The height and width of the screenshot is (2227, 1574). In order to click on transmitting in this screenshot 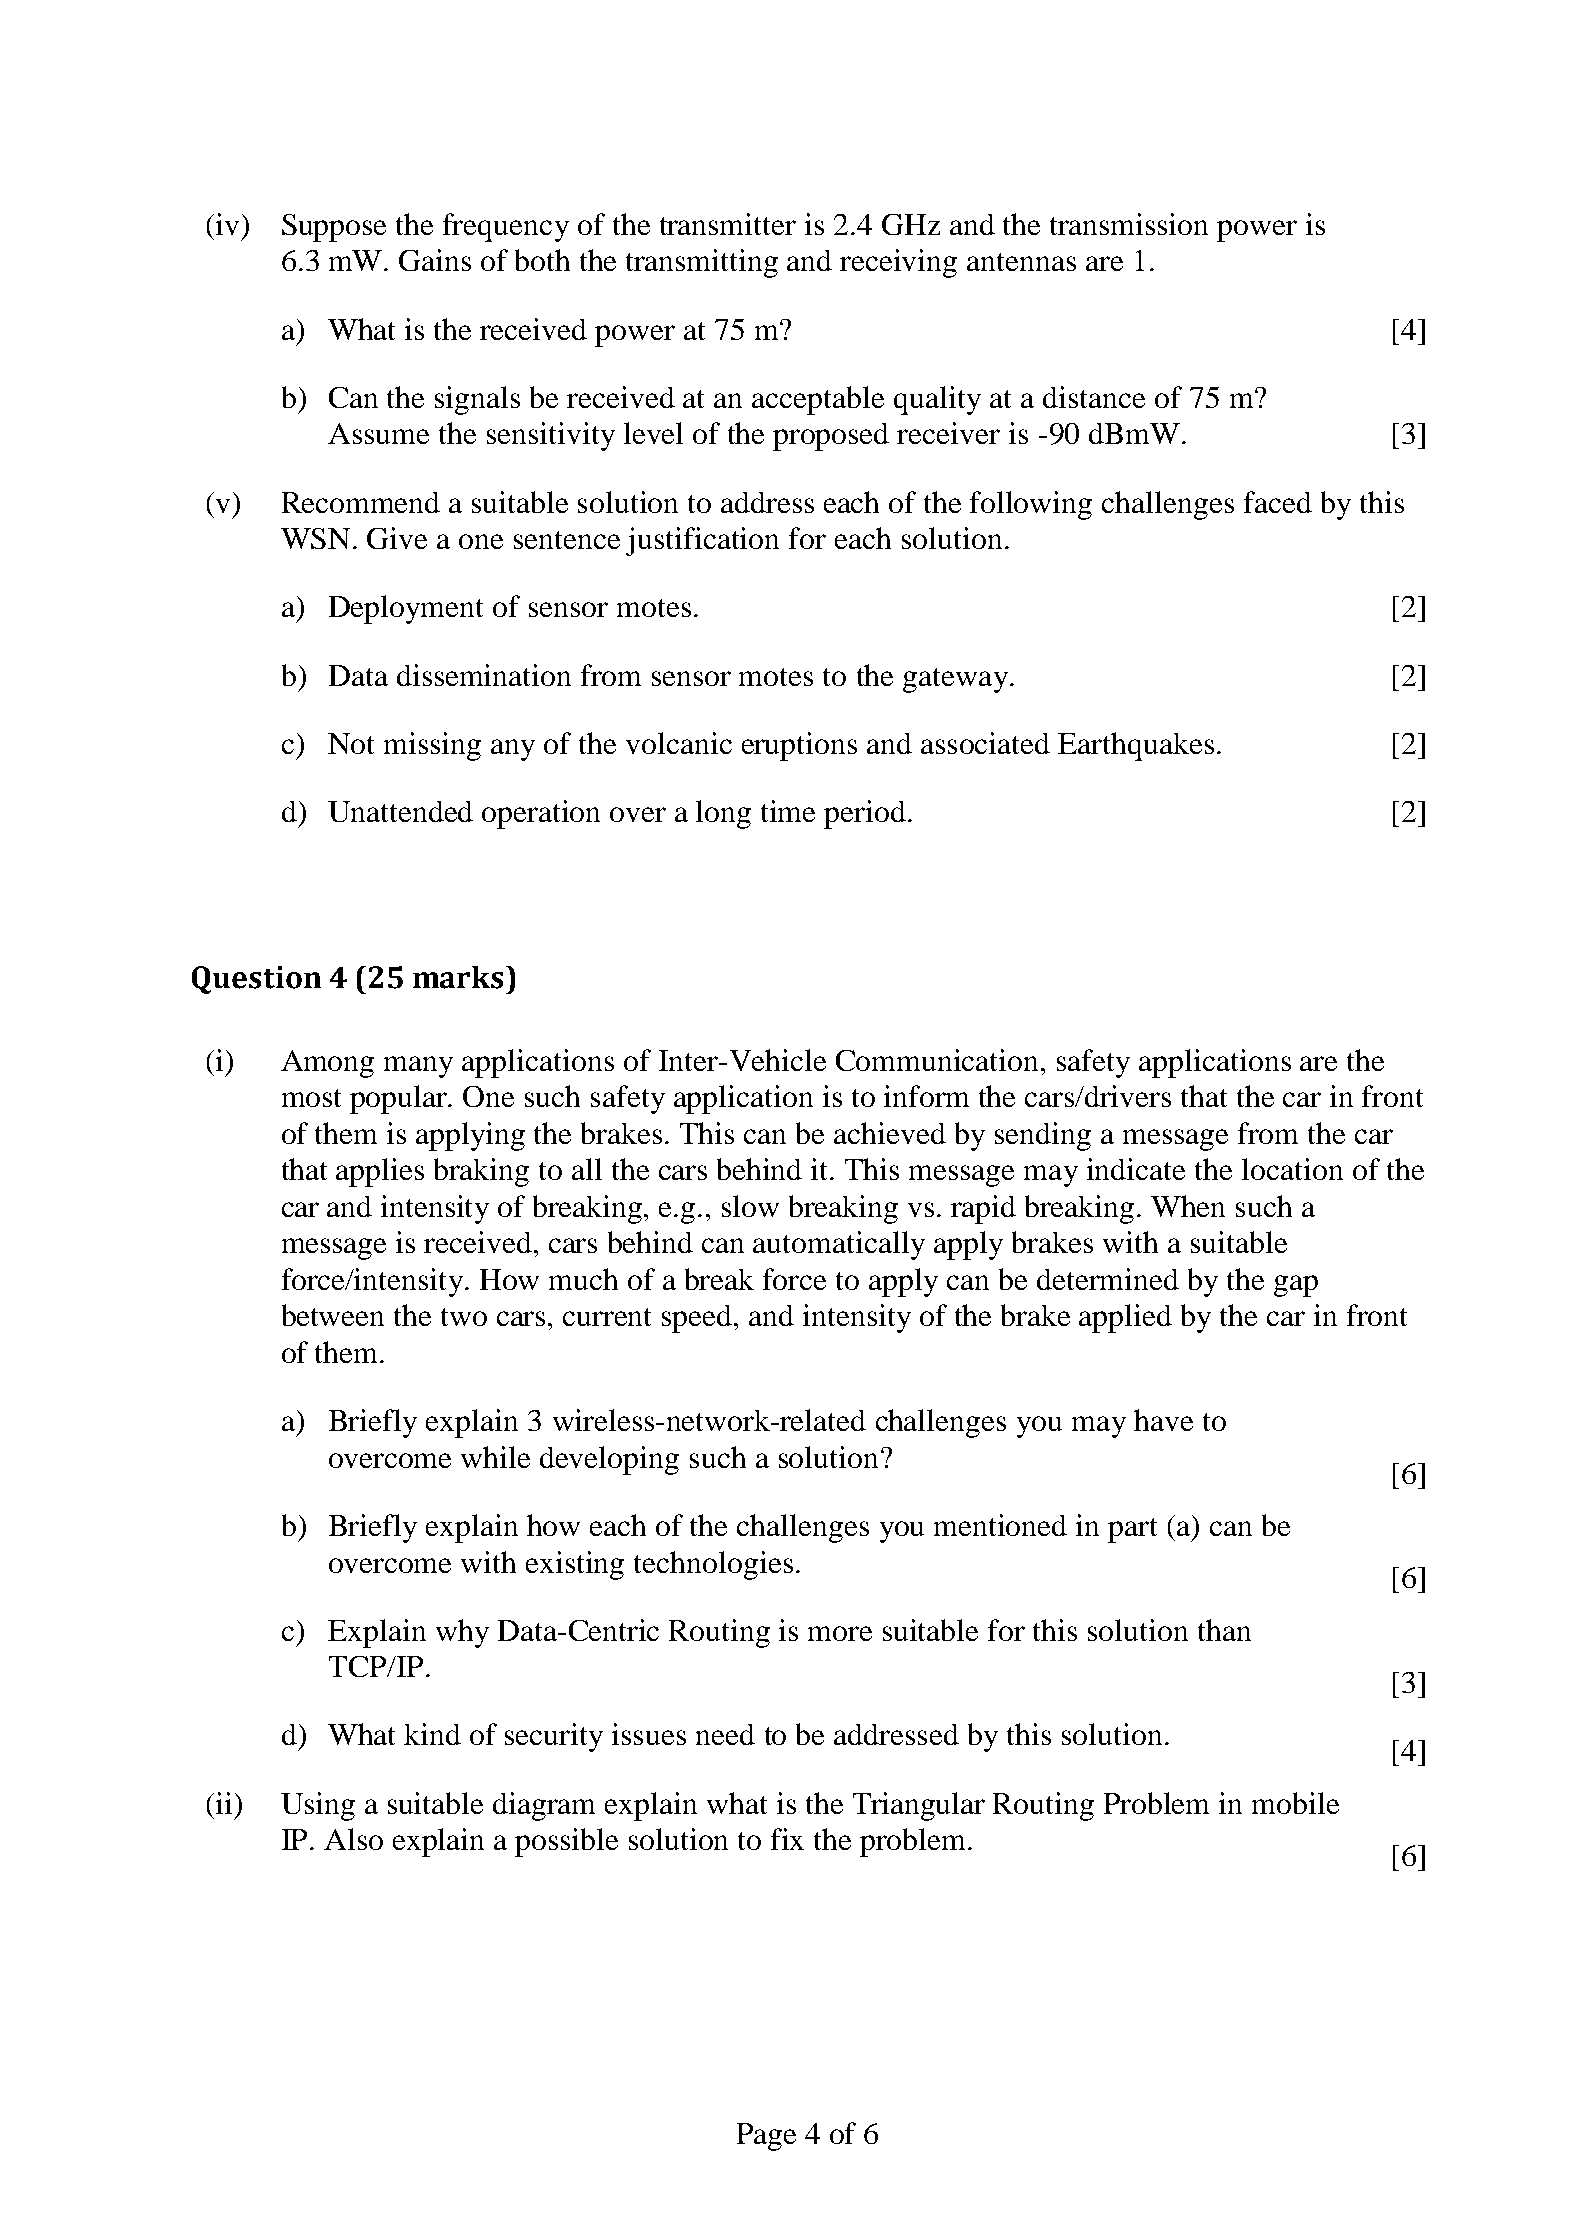, I will do `click(702, 263)`.
